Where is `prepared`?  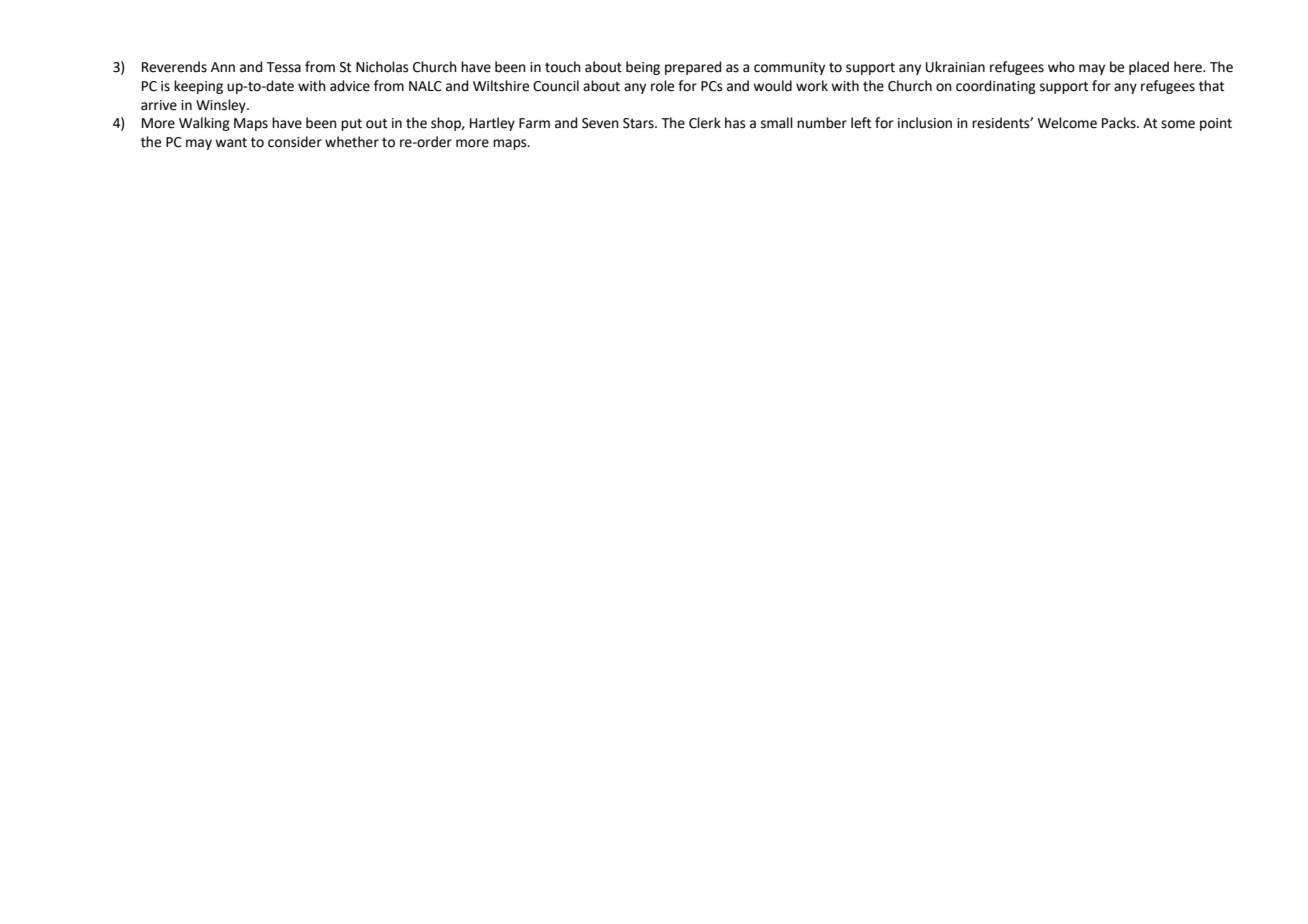
prepared is located at coordinates (693, 68).
